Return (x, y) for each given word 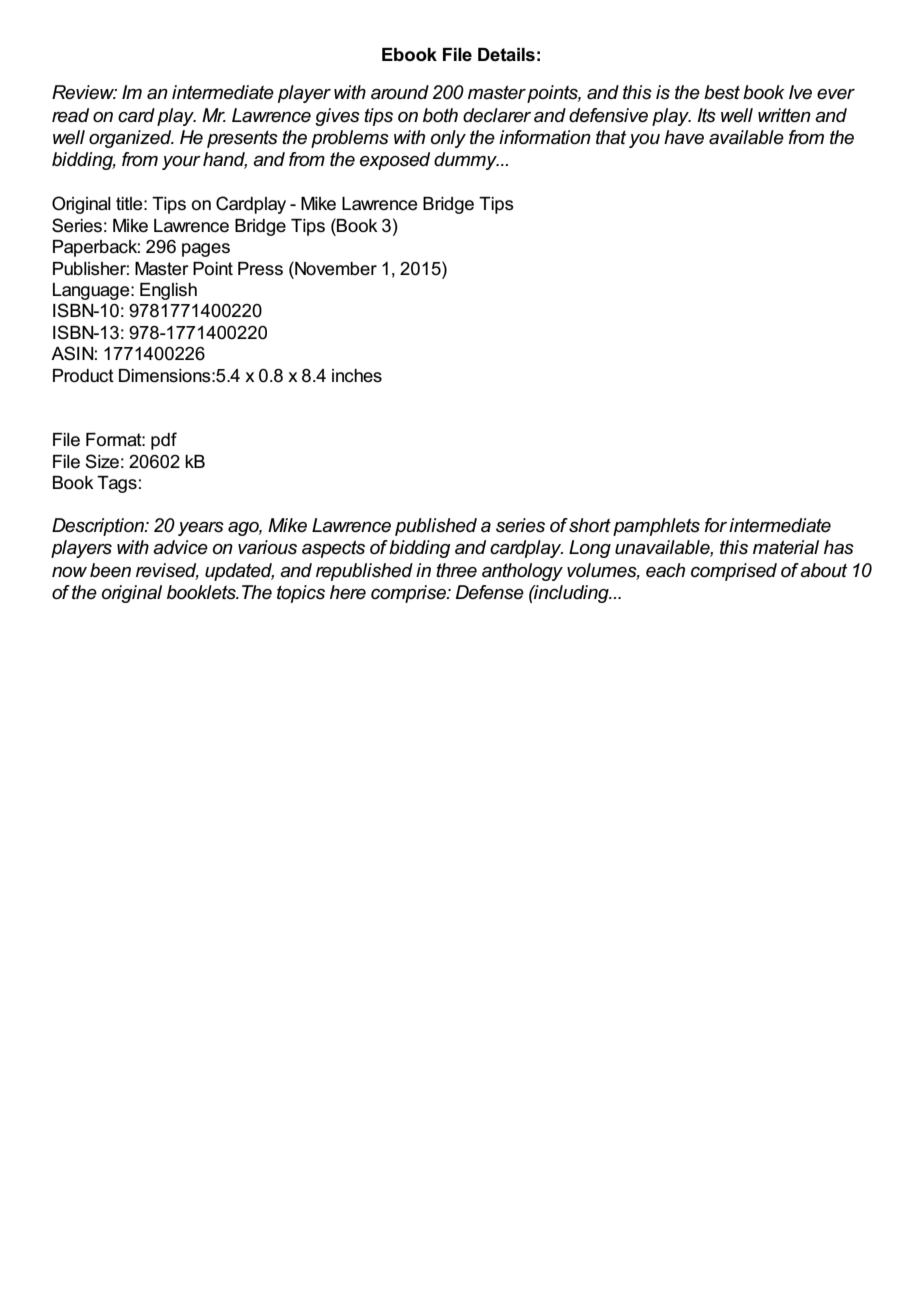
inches (357, 376)
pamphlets (656, 527)
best (722, 92)
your (181, 163)
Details (506, 55)
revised (167, 571)
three (456, 570)
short (590, 525)
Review (84, 92)
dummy (466, 161)
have (684, 137)
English (168, 291)
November (335, 268)
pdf (164, 441)
